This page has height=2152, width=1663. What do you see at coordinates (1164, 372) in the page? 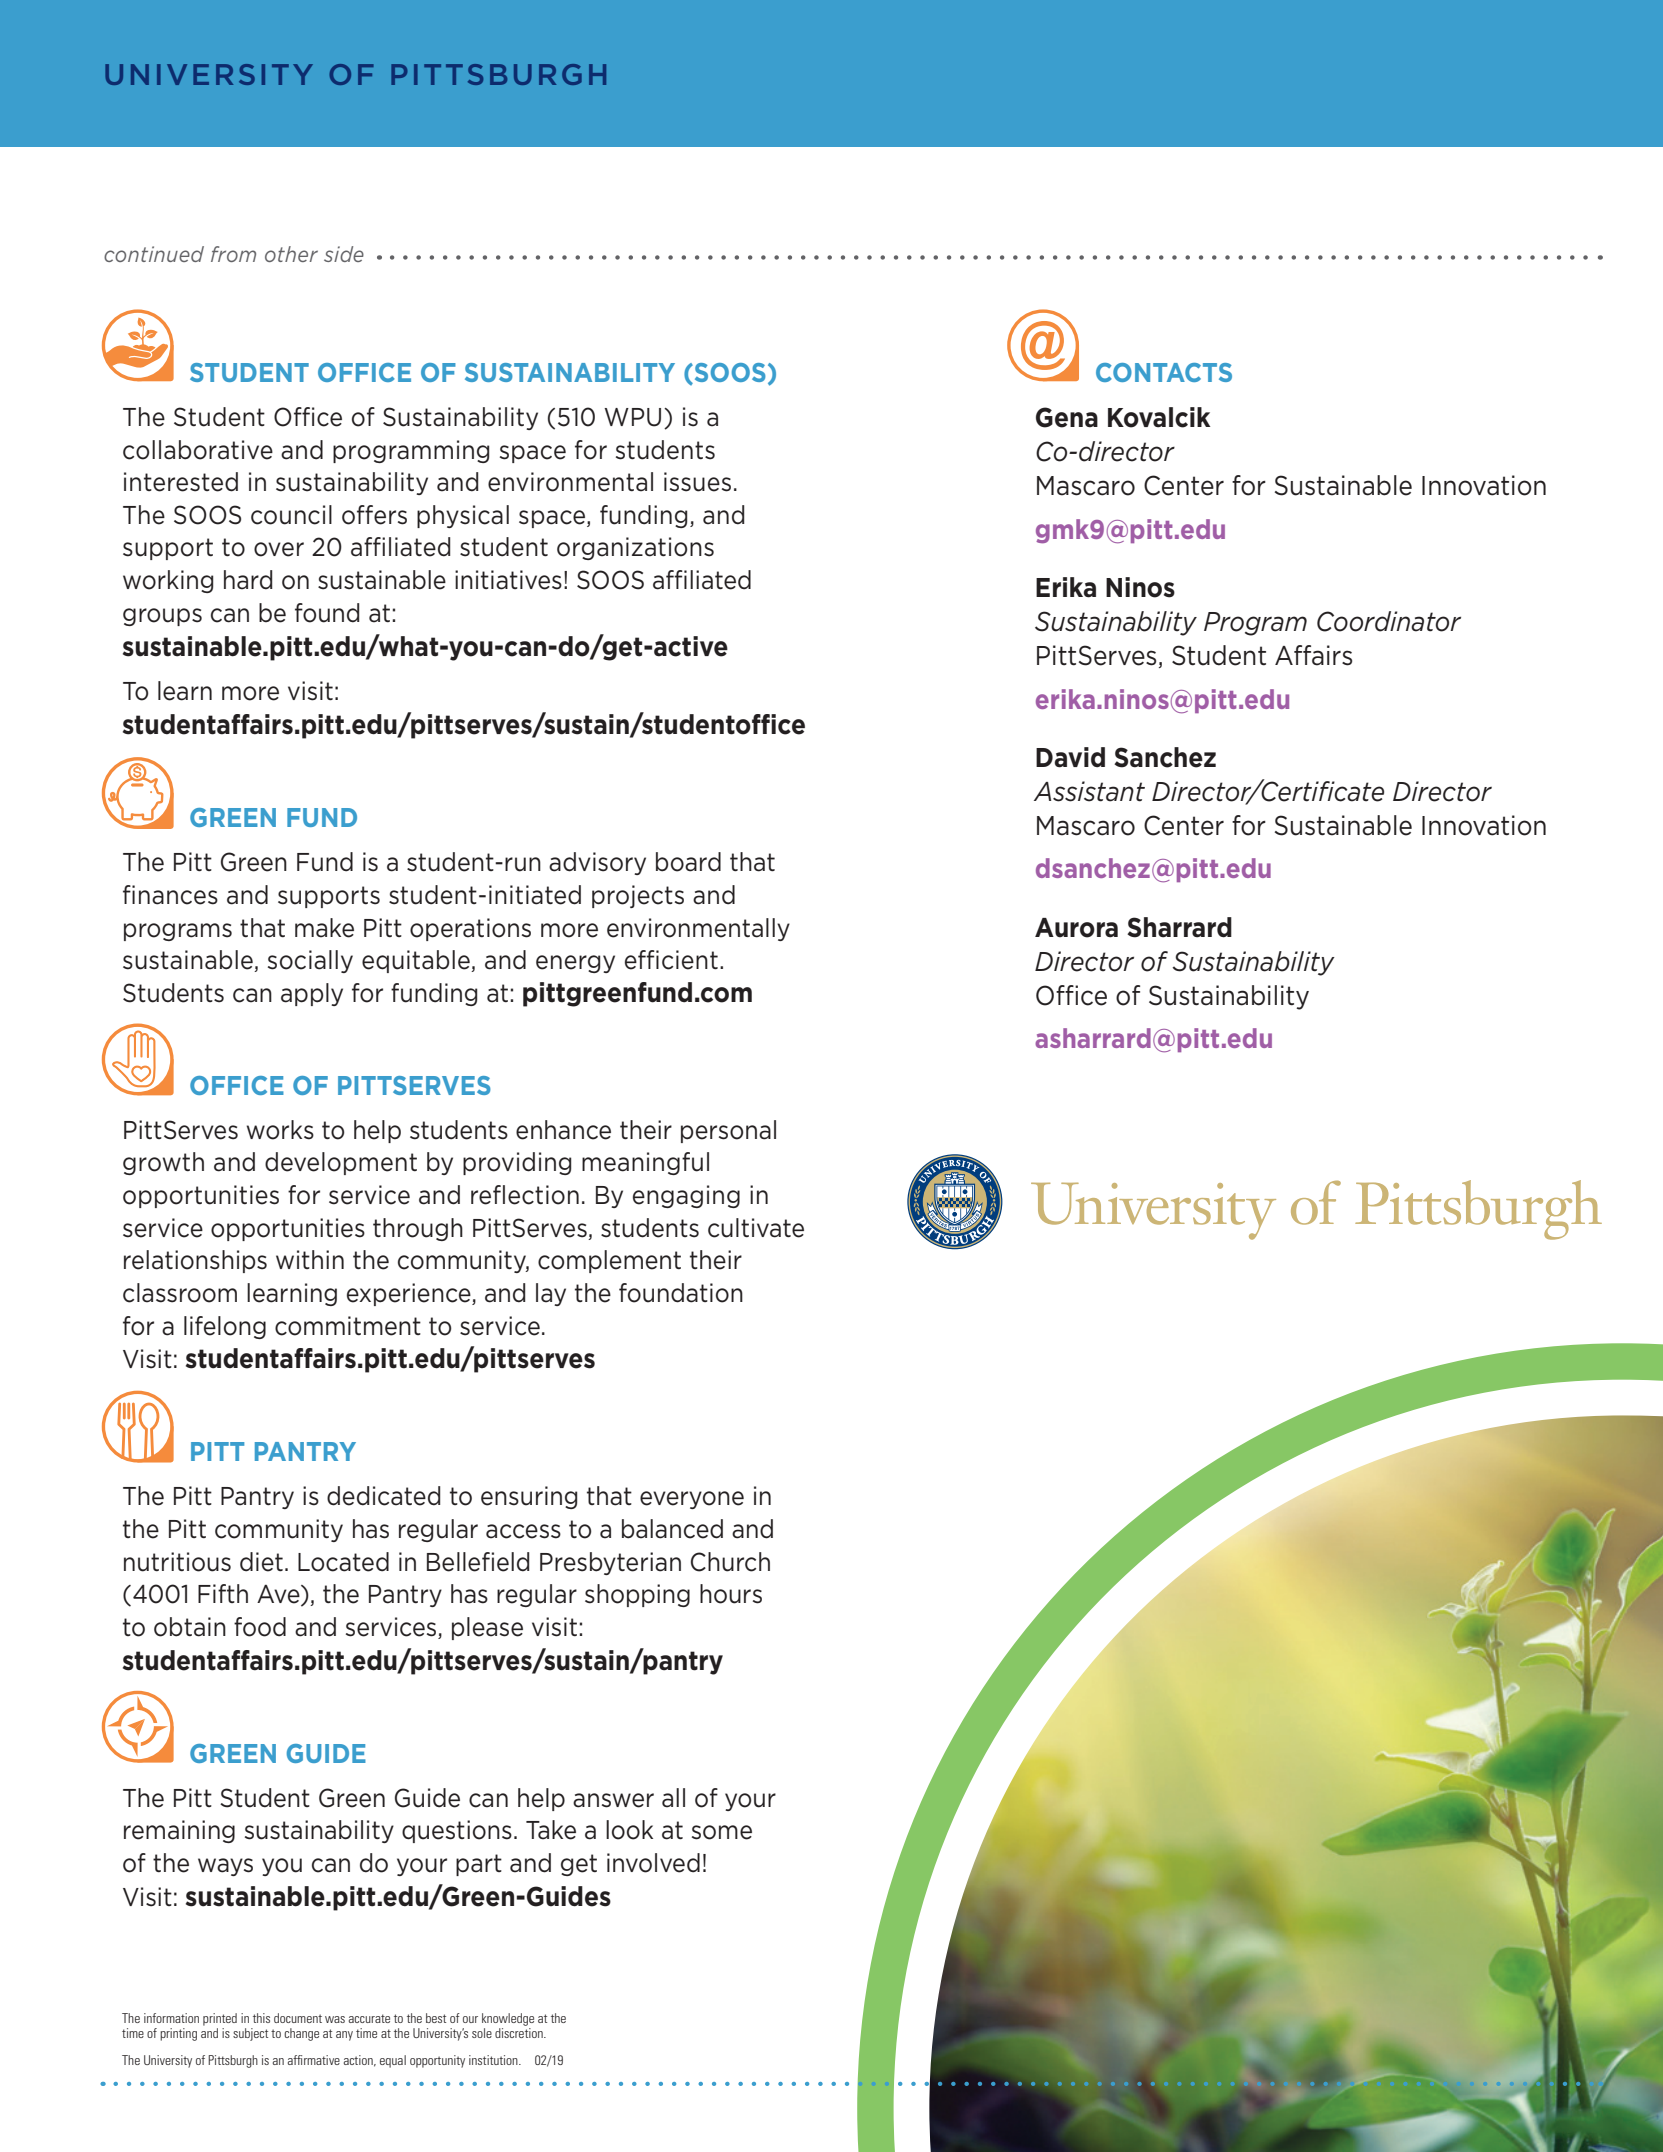
I see `CONTACTS` at bounding box center [1164, 372].
